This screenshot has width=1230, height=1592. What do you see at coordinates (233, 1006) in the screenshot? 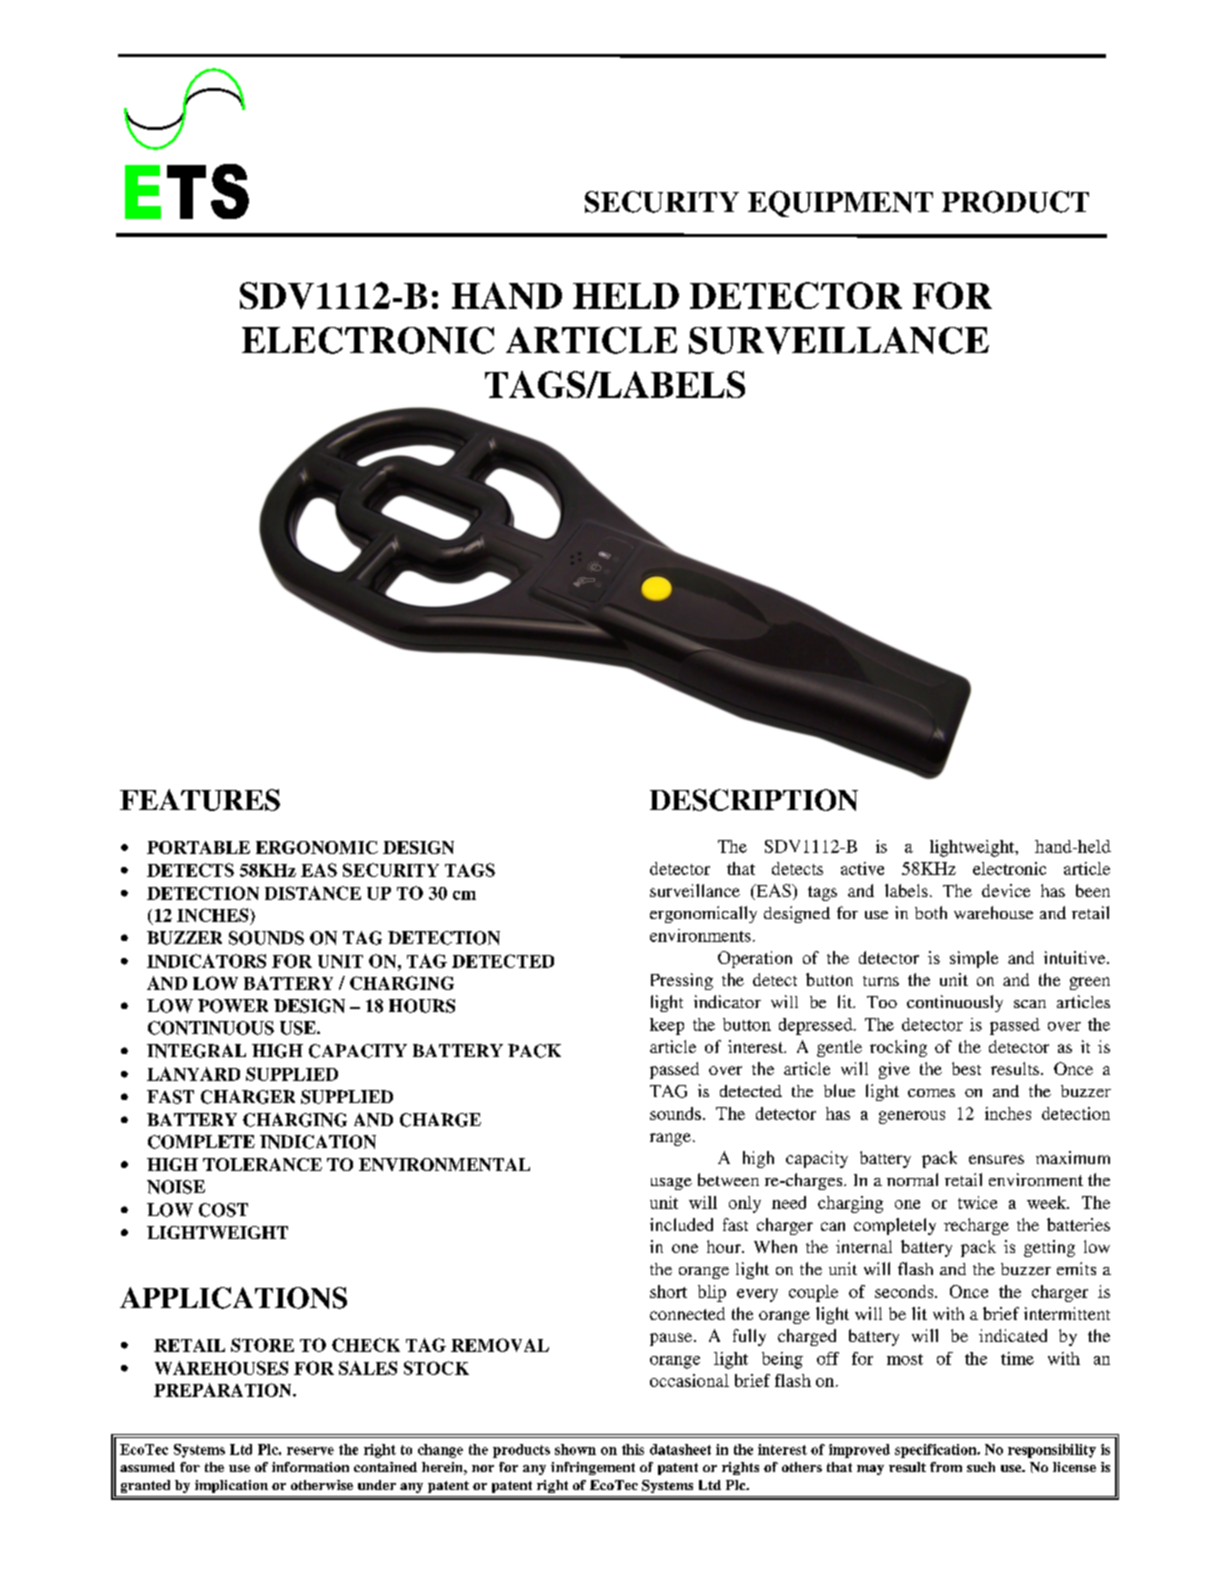
I see `POWER` at bounding box center [233, 1006].
